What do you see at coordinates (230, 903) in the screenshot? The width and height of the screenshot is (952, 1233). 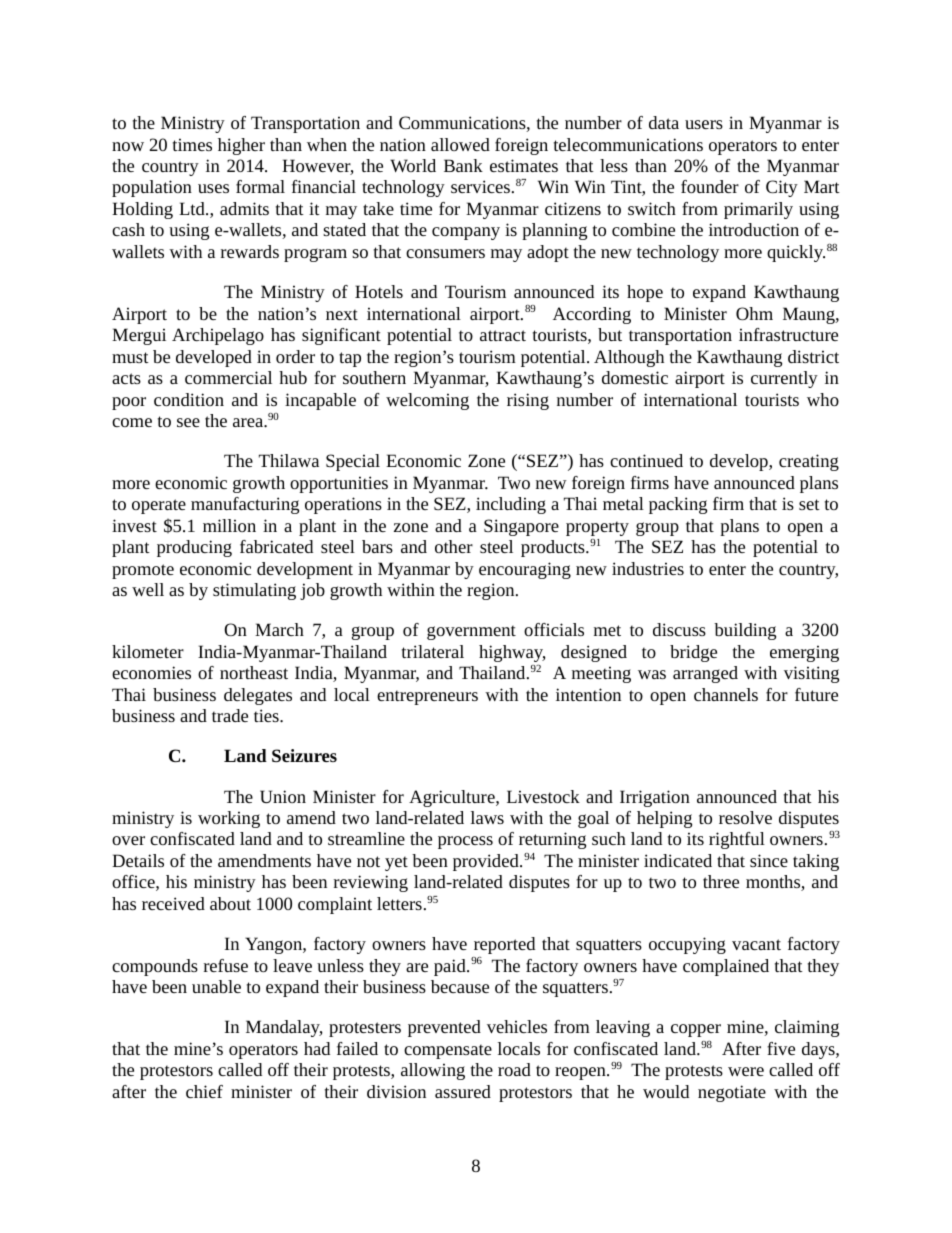 I see `about` at bounding box center [230, 903].
